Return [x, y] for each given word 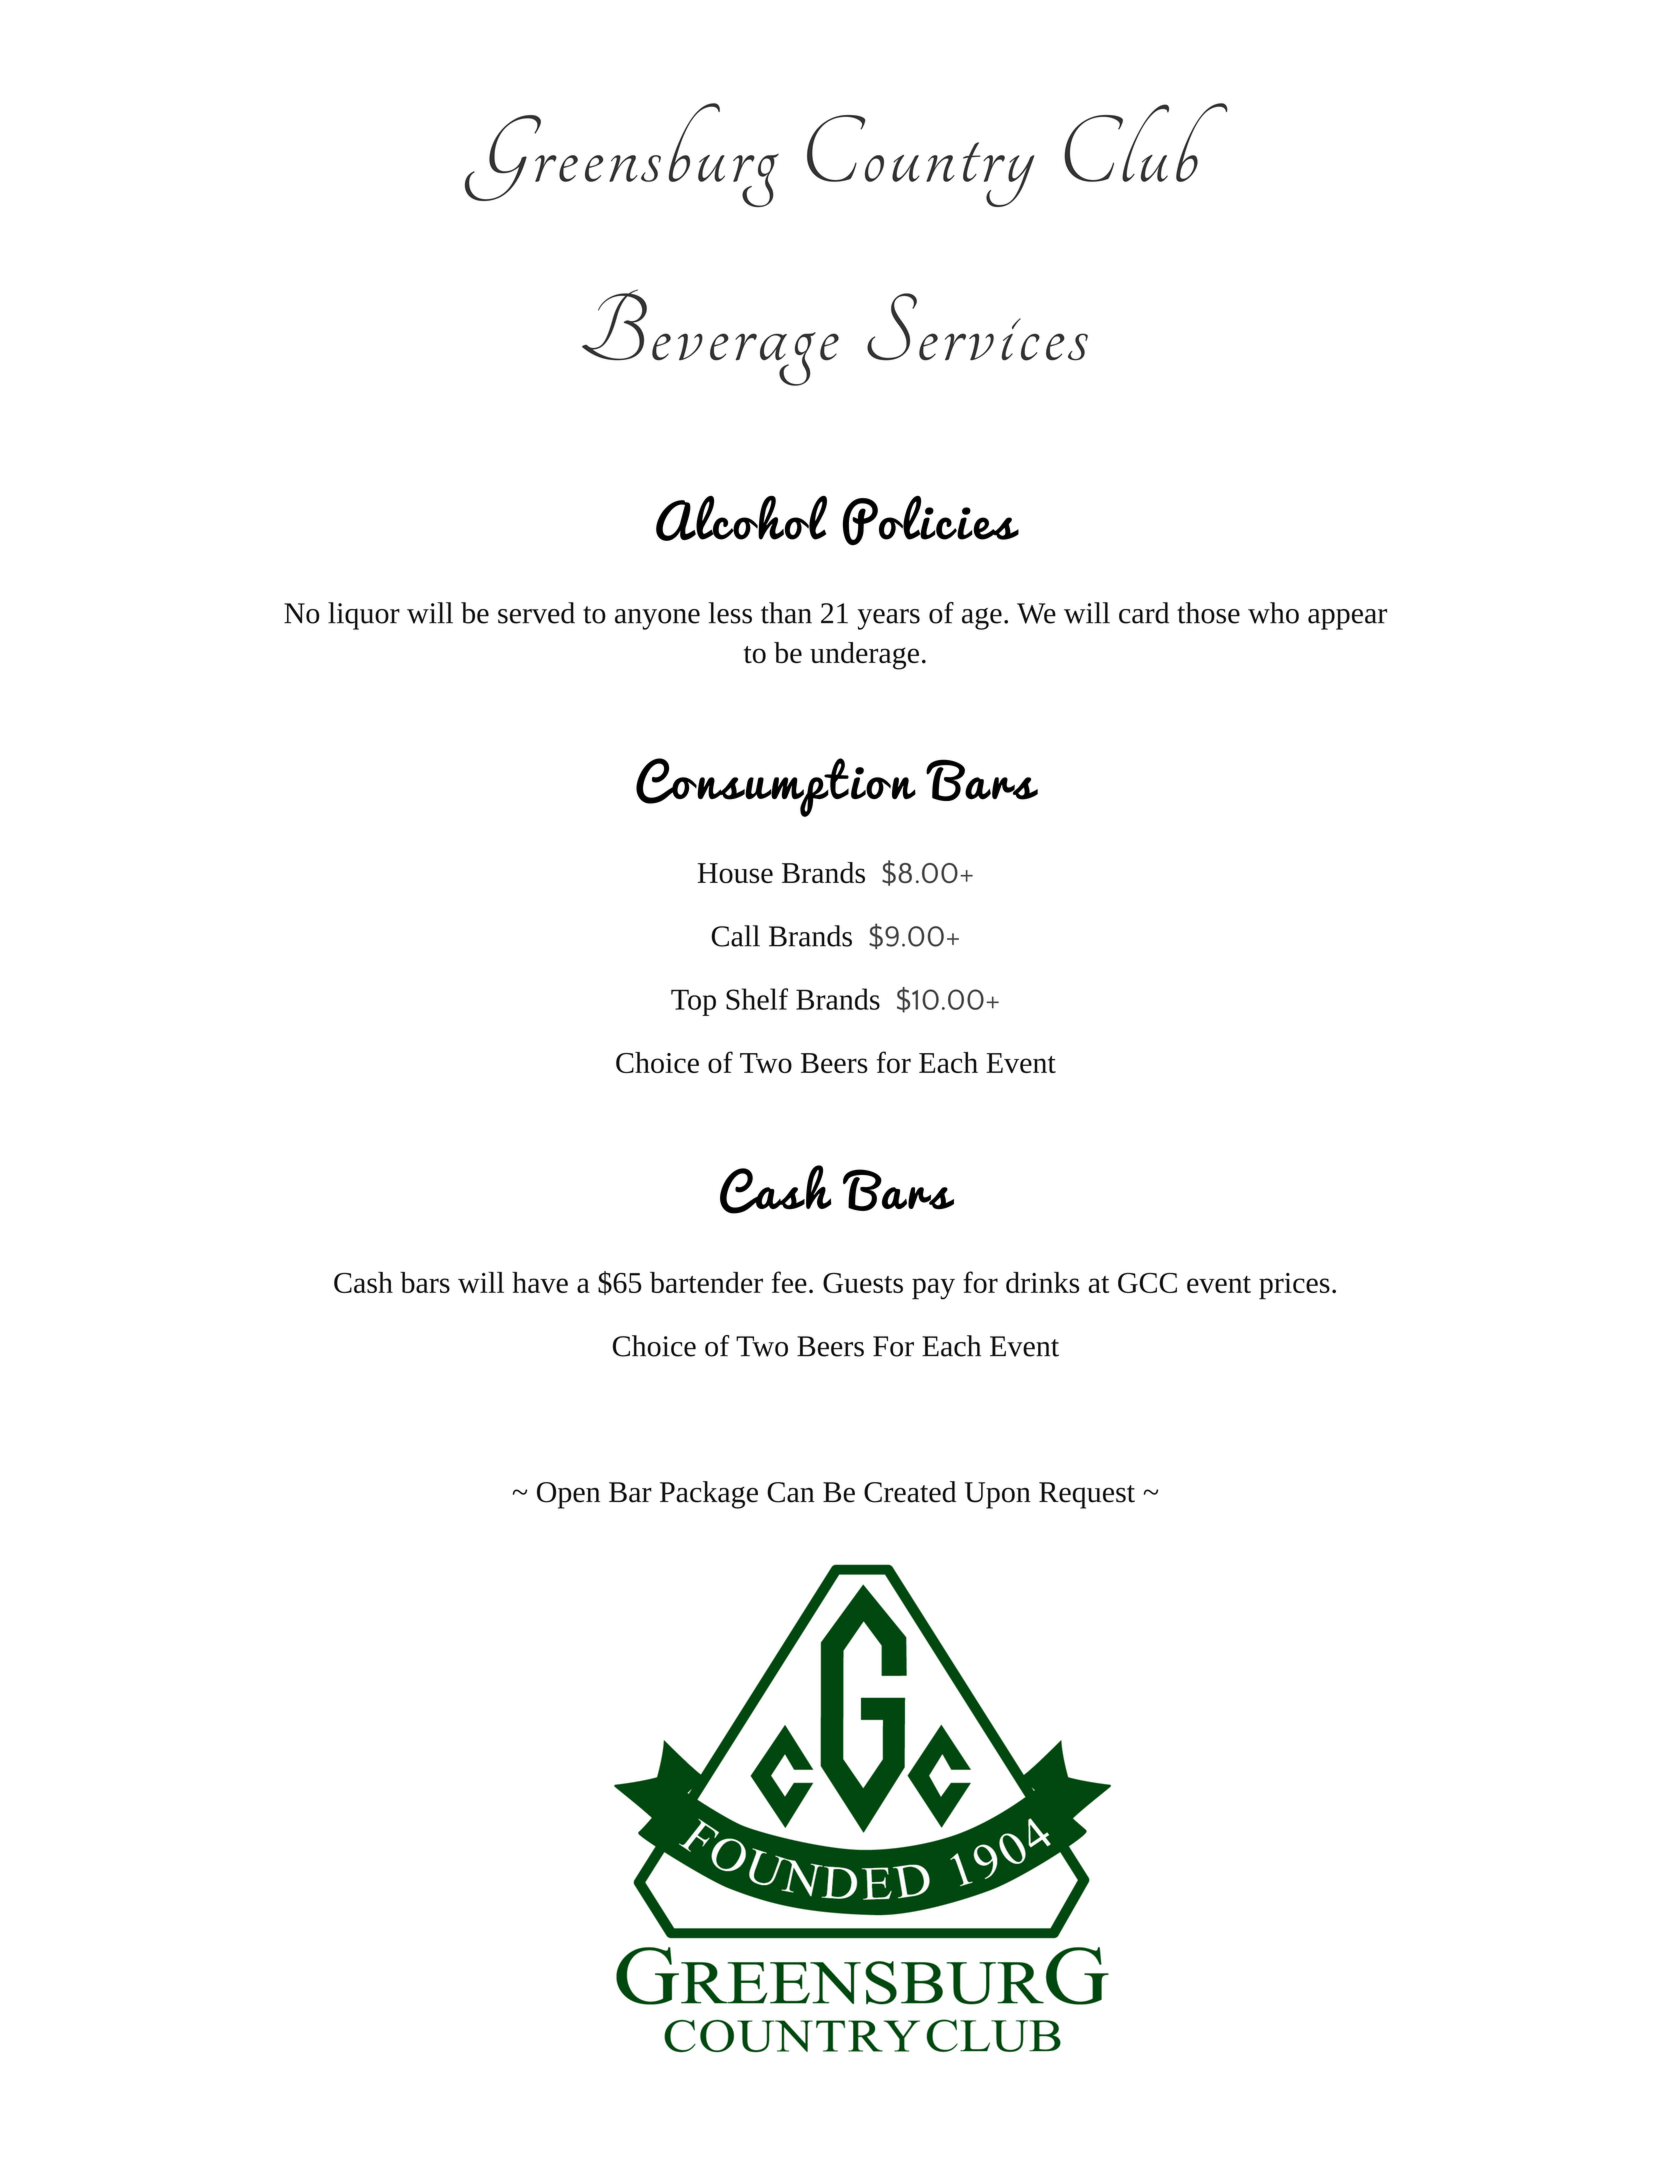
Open [568, 1495]
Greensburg [622, 155]
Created [910, 1492]
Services [977, 327]
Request [1087, 1495]
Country [920, 161]
